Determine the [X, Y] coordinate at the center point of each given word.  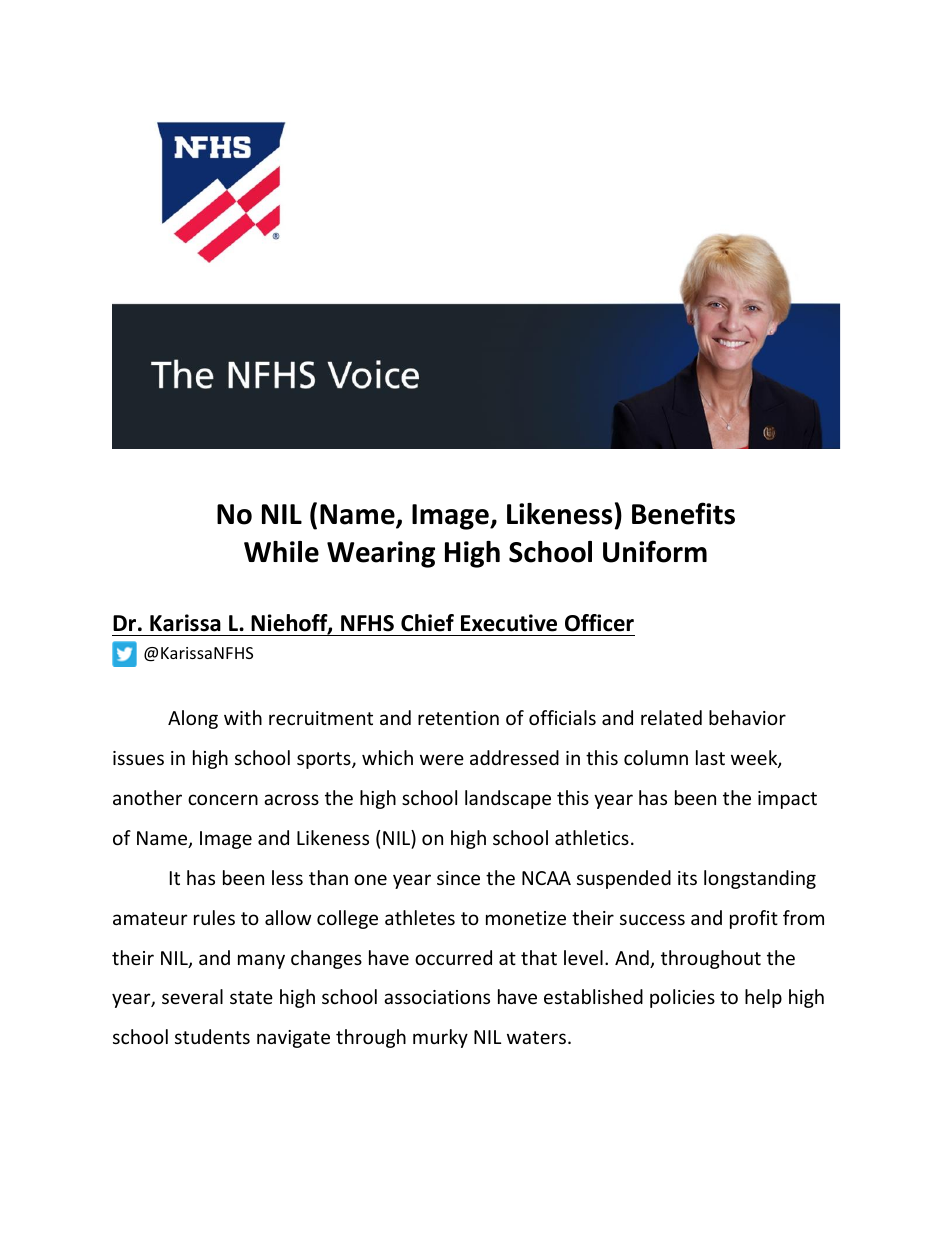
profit [754, 919]
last [710, 757]
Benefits [683, 513]
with [243, 717]
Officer [599, 623]
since [458, 878]
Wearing [381, 554]
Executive [509, 623]
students [212, 1036]
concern [223, 799]
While [281, 552]
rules [214, 917]
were [442, 759]
